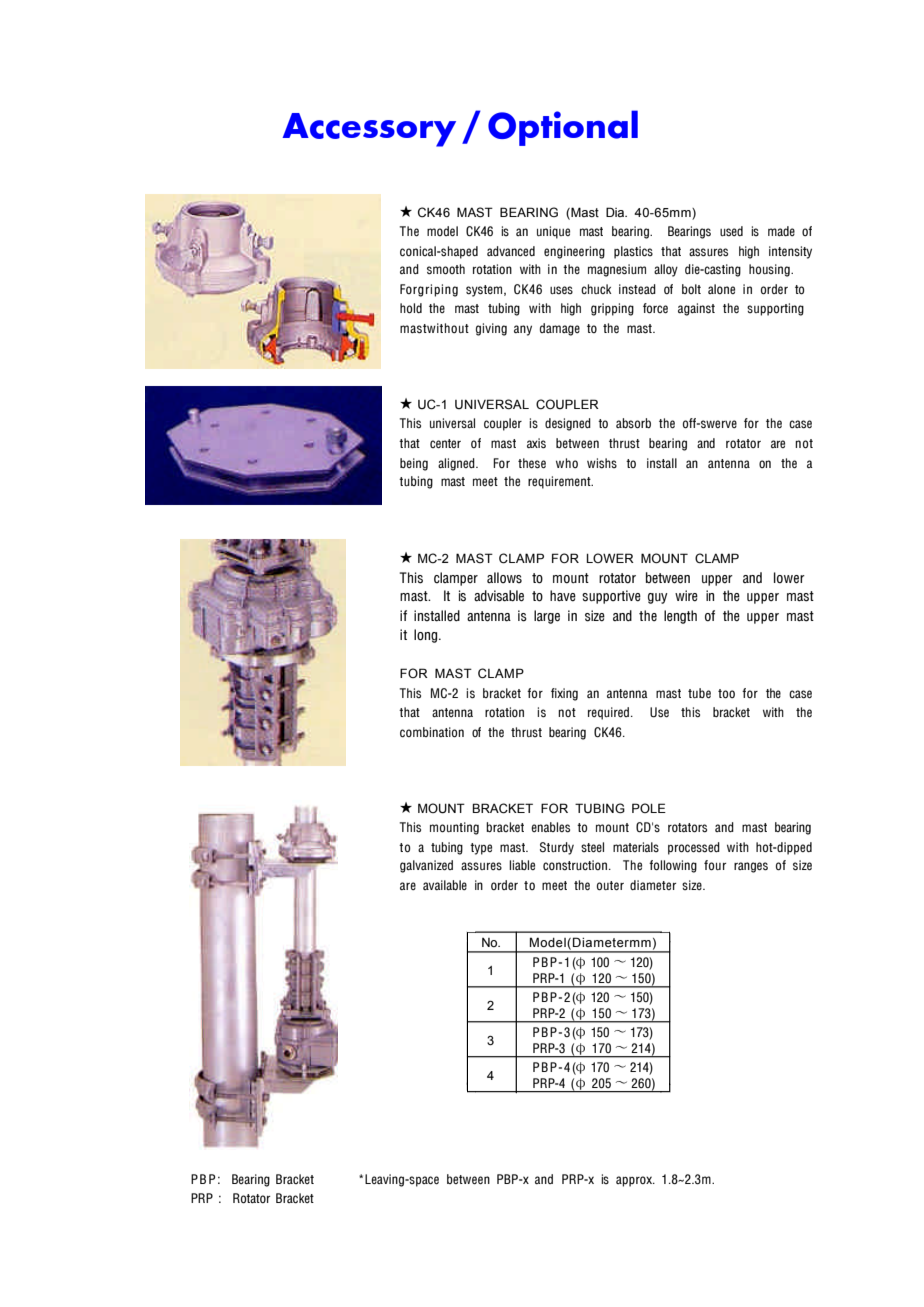 This document has width=924, height=1307. Describe the element at coordinates (715, 865) in the document. I see `four` at that location.
